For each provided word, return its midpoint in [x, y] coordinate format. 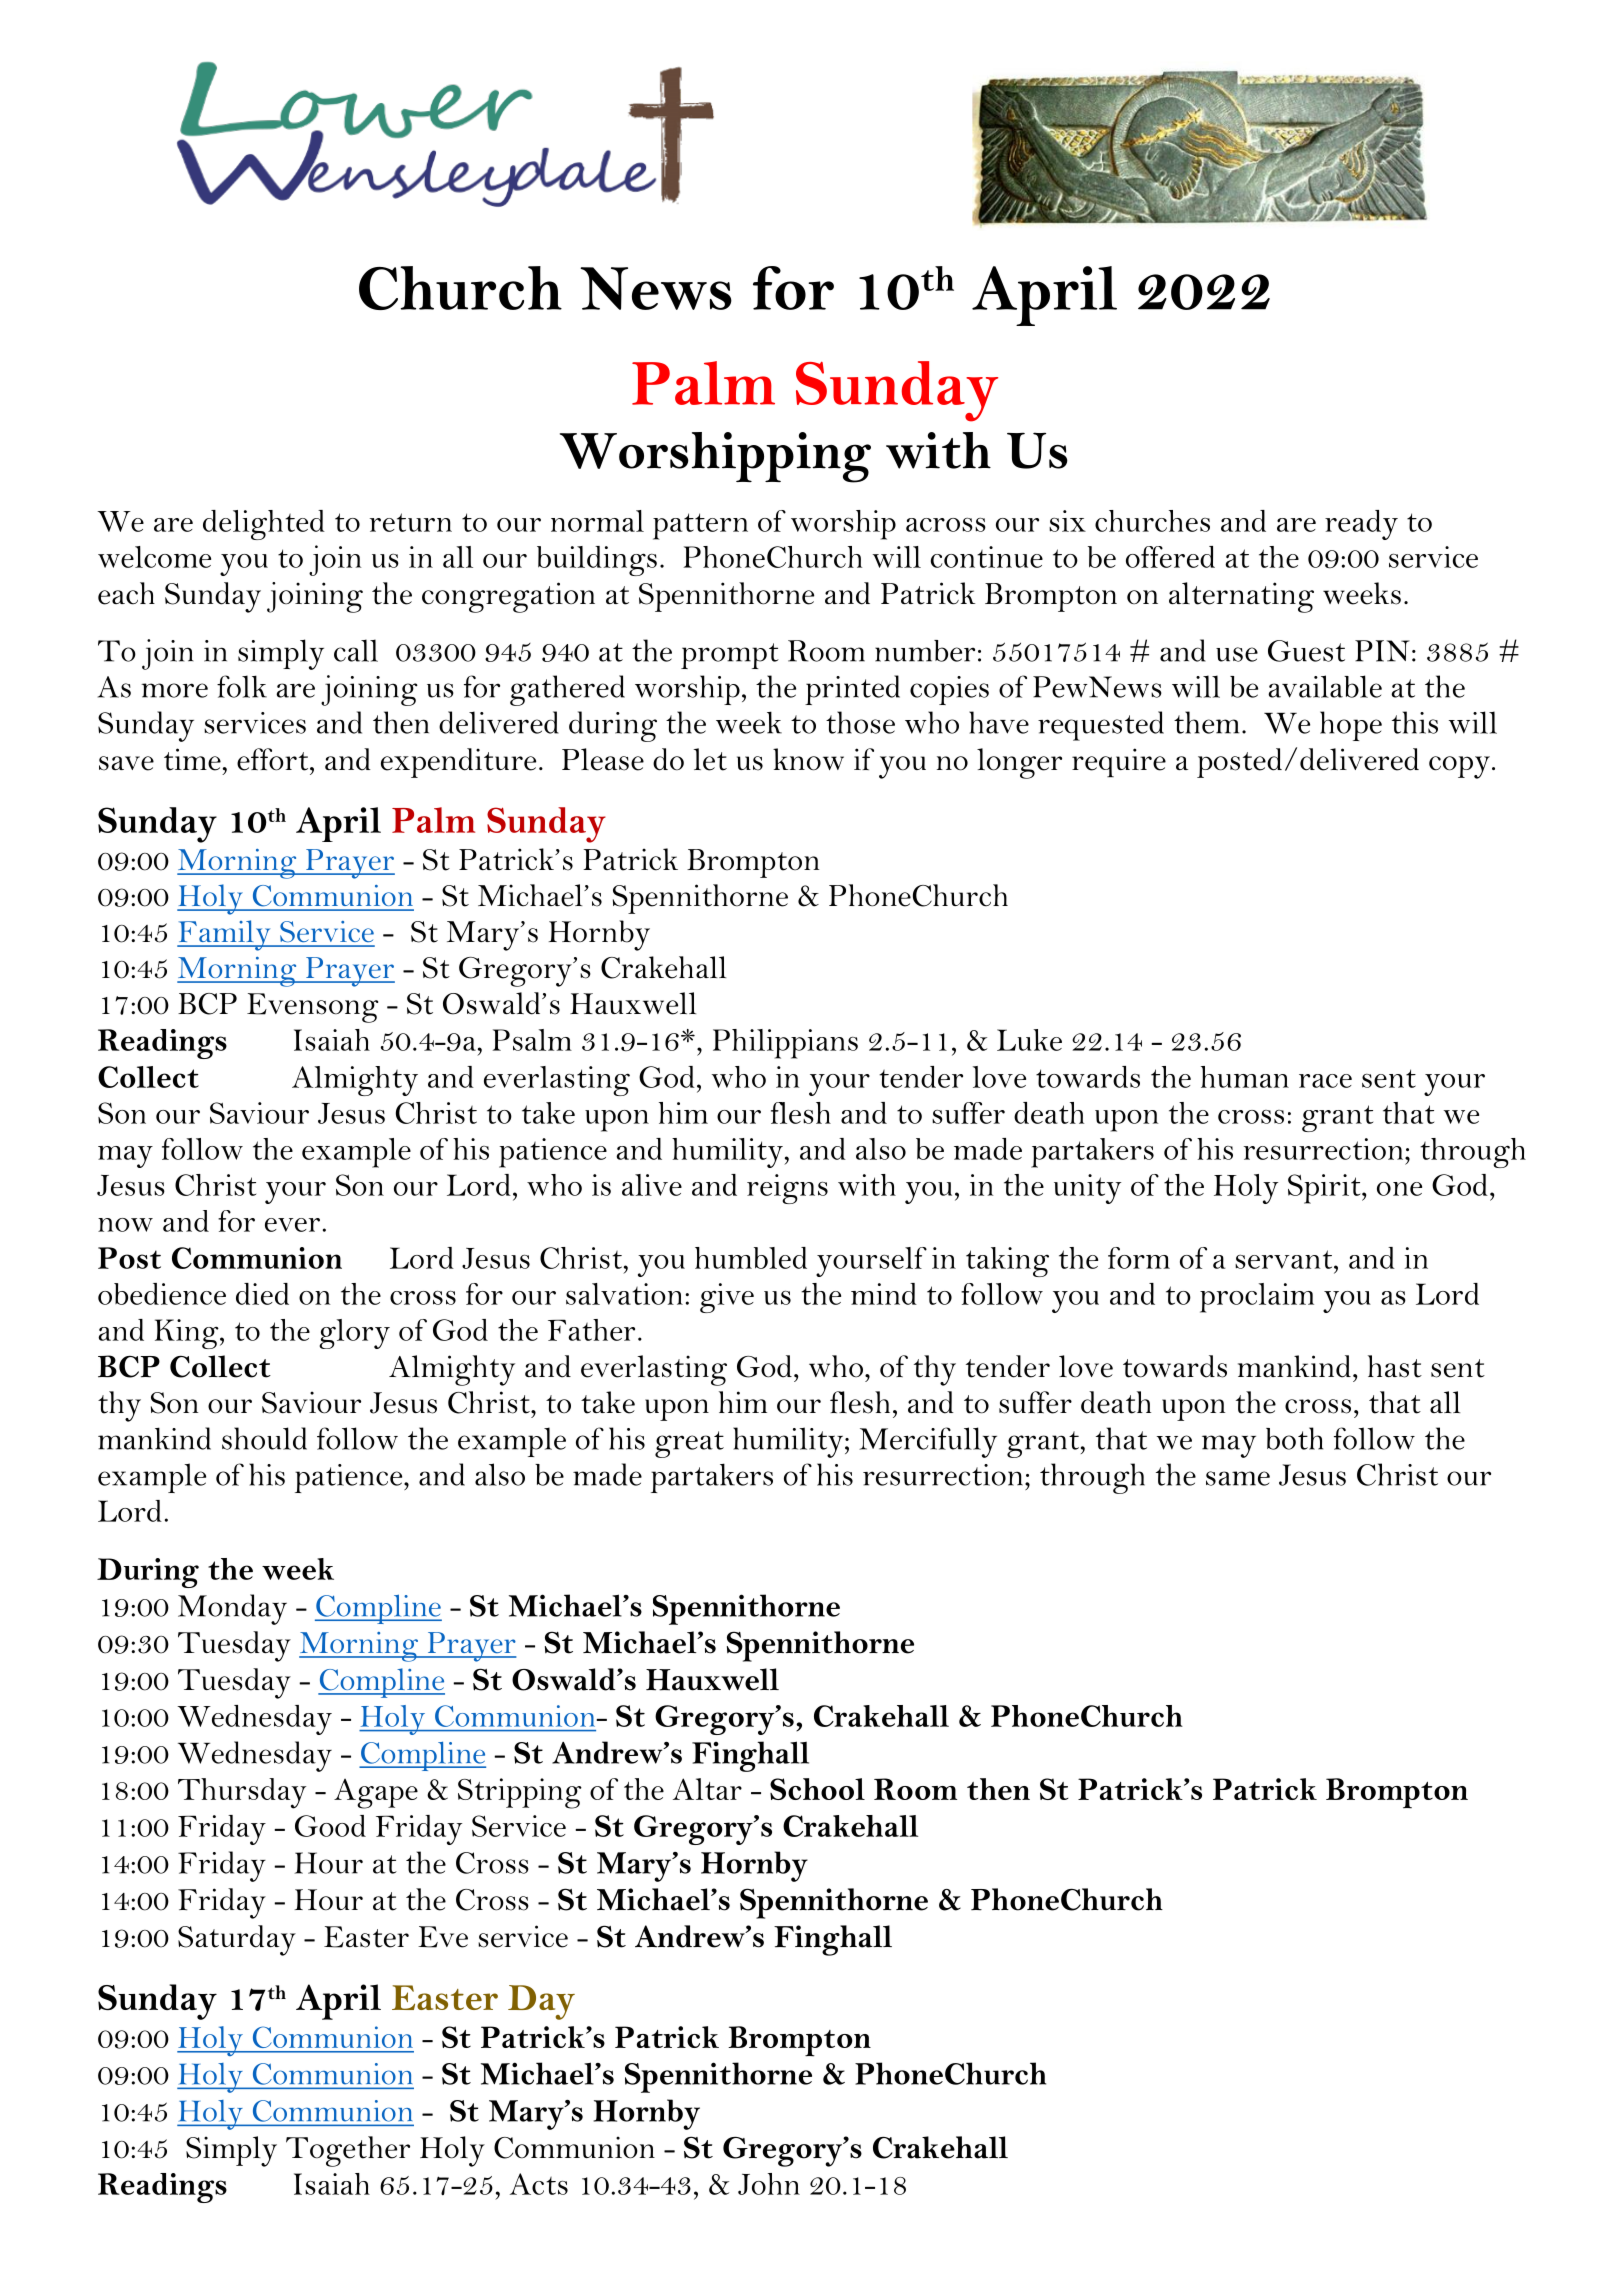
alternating [1241, 597]
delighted [264, 525]
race [1325, 1081]
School [817, 1789]
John [769, 2184]
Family [225, 935]
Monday [232, 1609]
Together [348, 2151]
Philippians [785, 1044]
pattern [700, 526]
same [1238, 1478]
